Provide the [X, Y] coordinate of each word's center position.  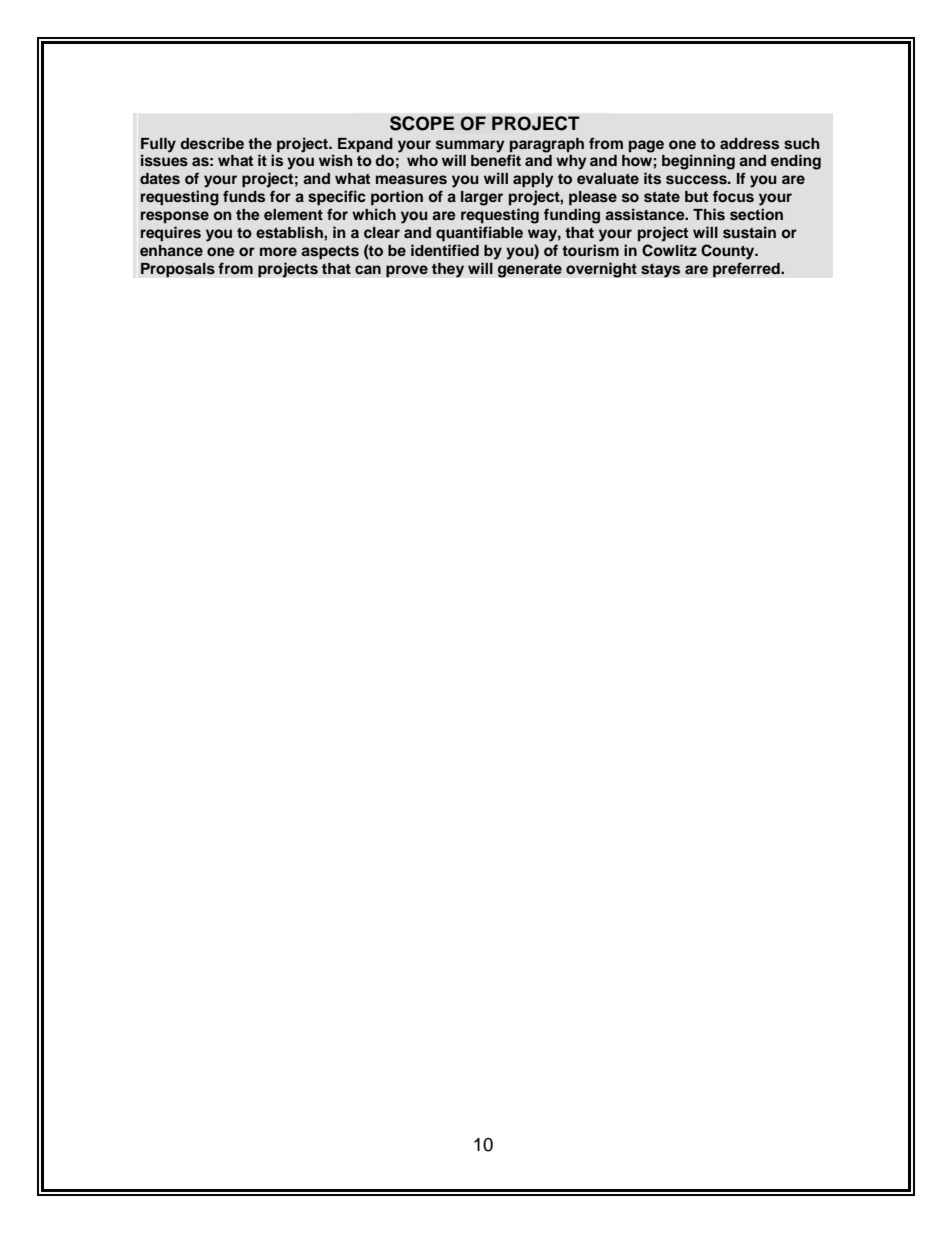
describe [212, 143]
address [749, 144]
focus [733, 196]
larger [482, 198]
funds [244, 196]
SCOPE [422, 123]
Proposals [178, 270]
